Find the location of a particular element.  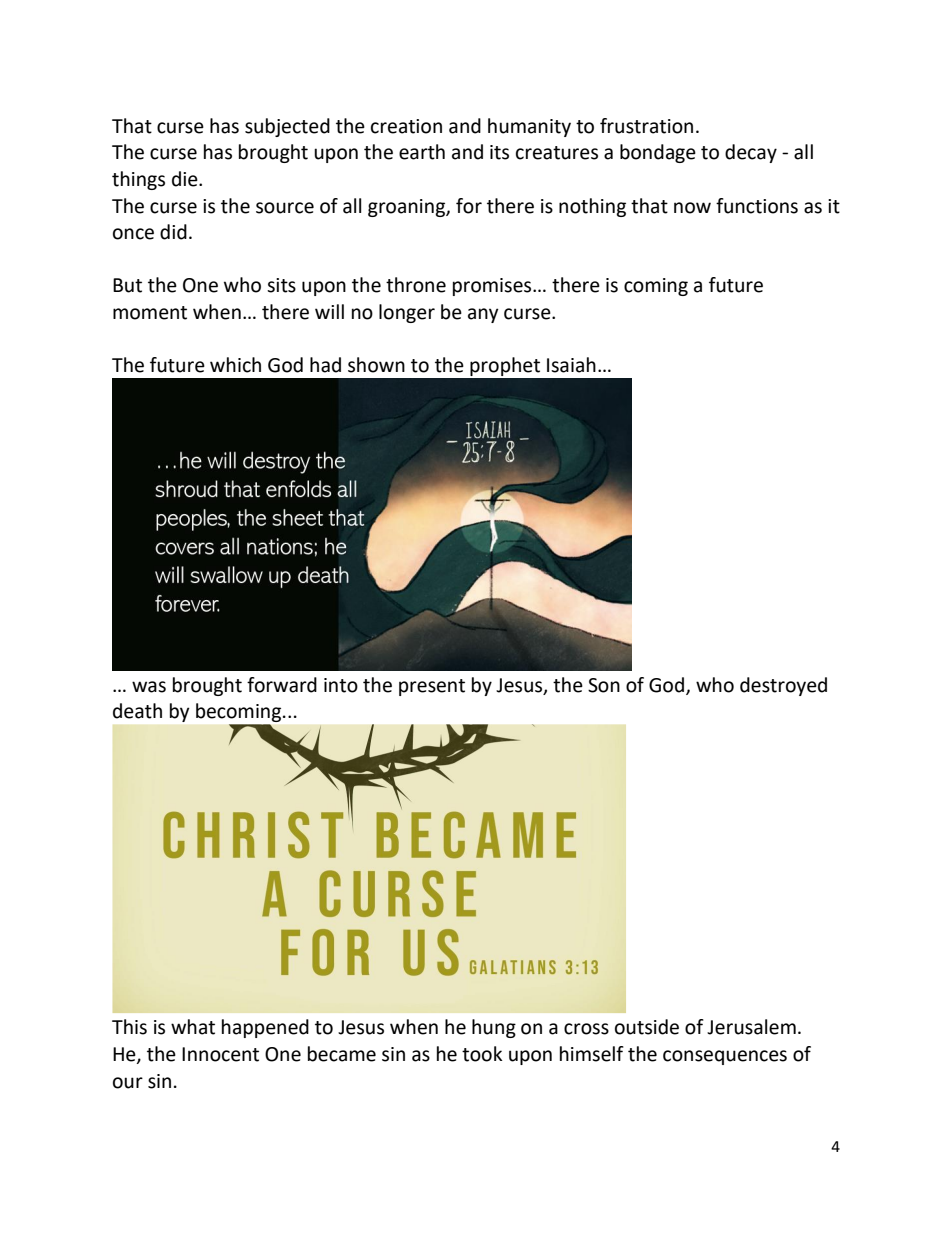

earth is located at coordinates (422, 152).
